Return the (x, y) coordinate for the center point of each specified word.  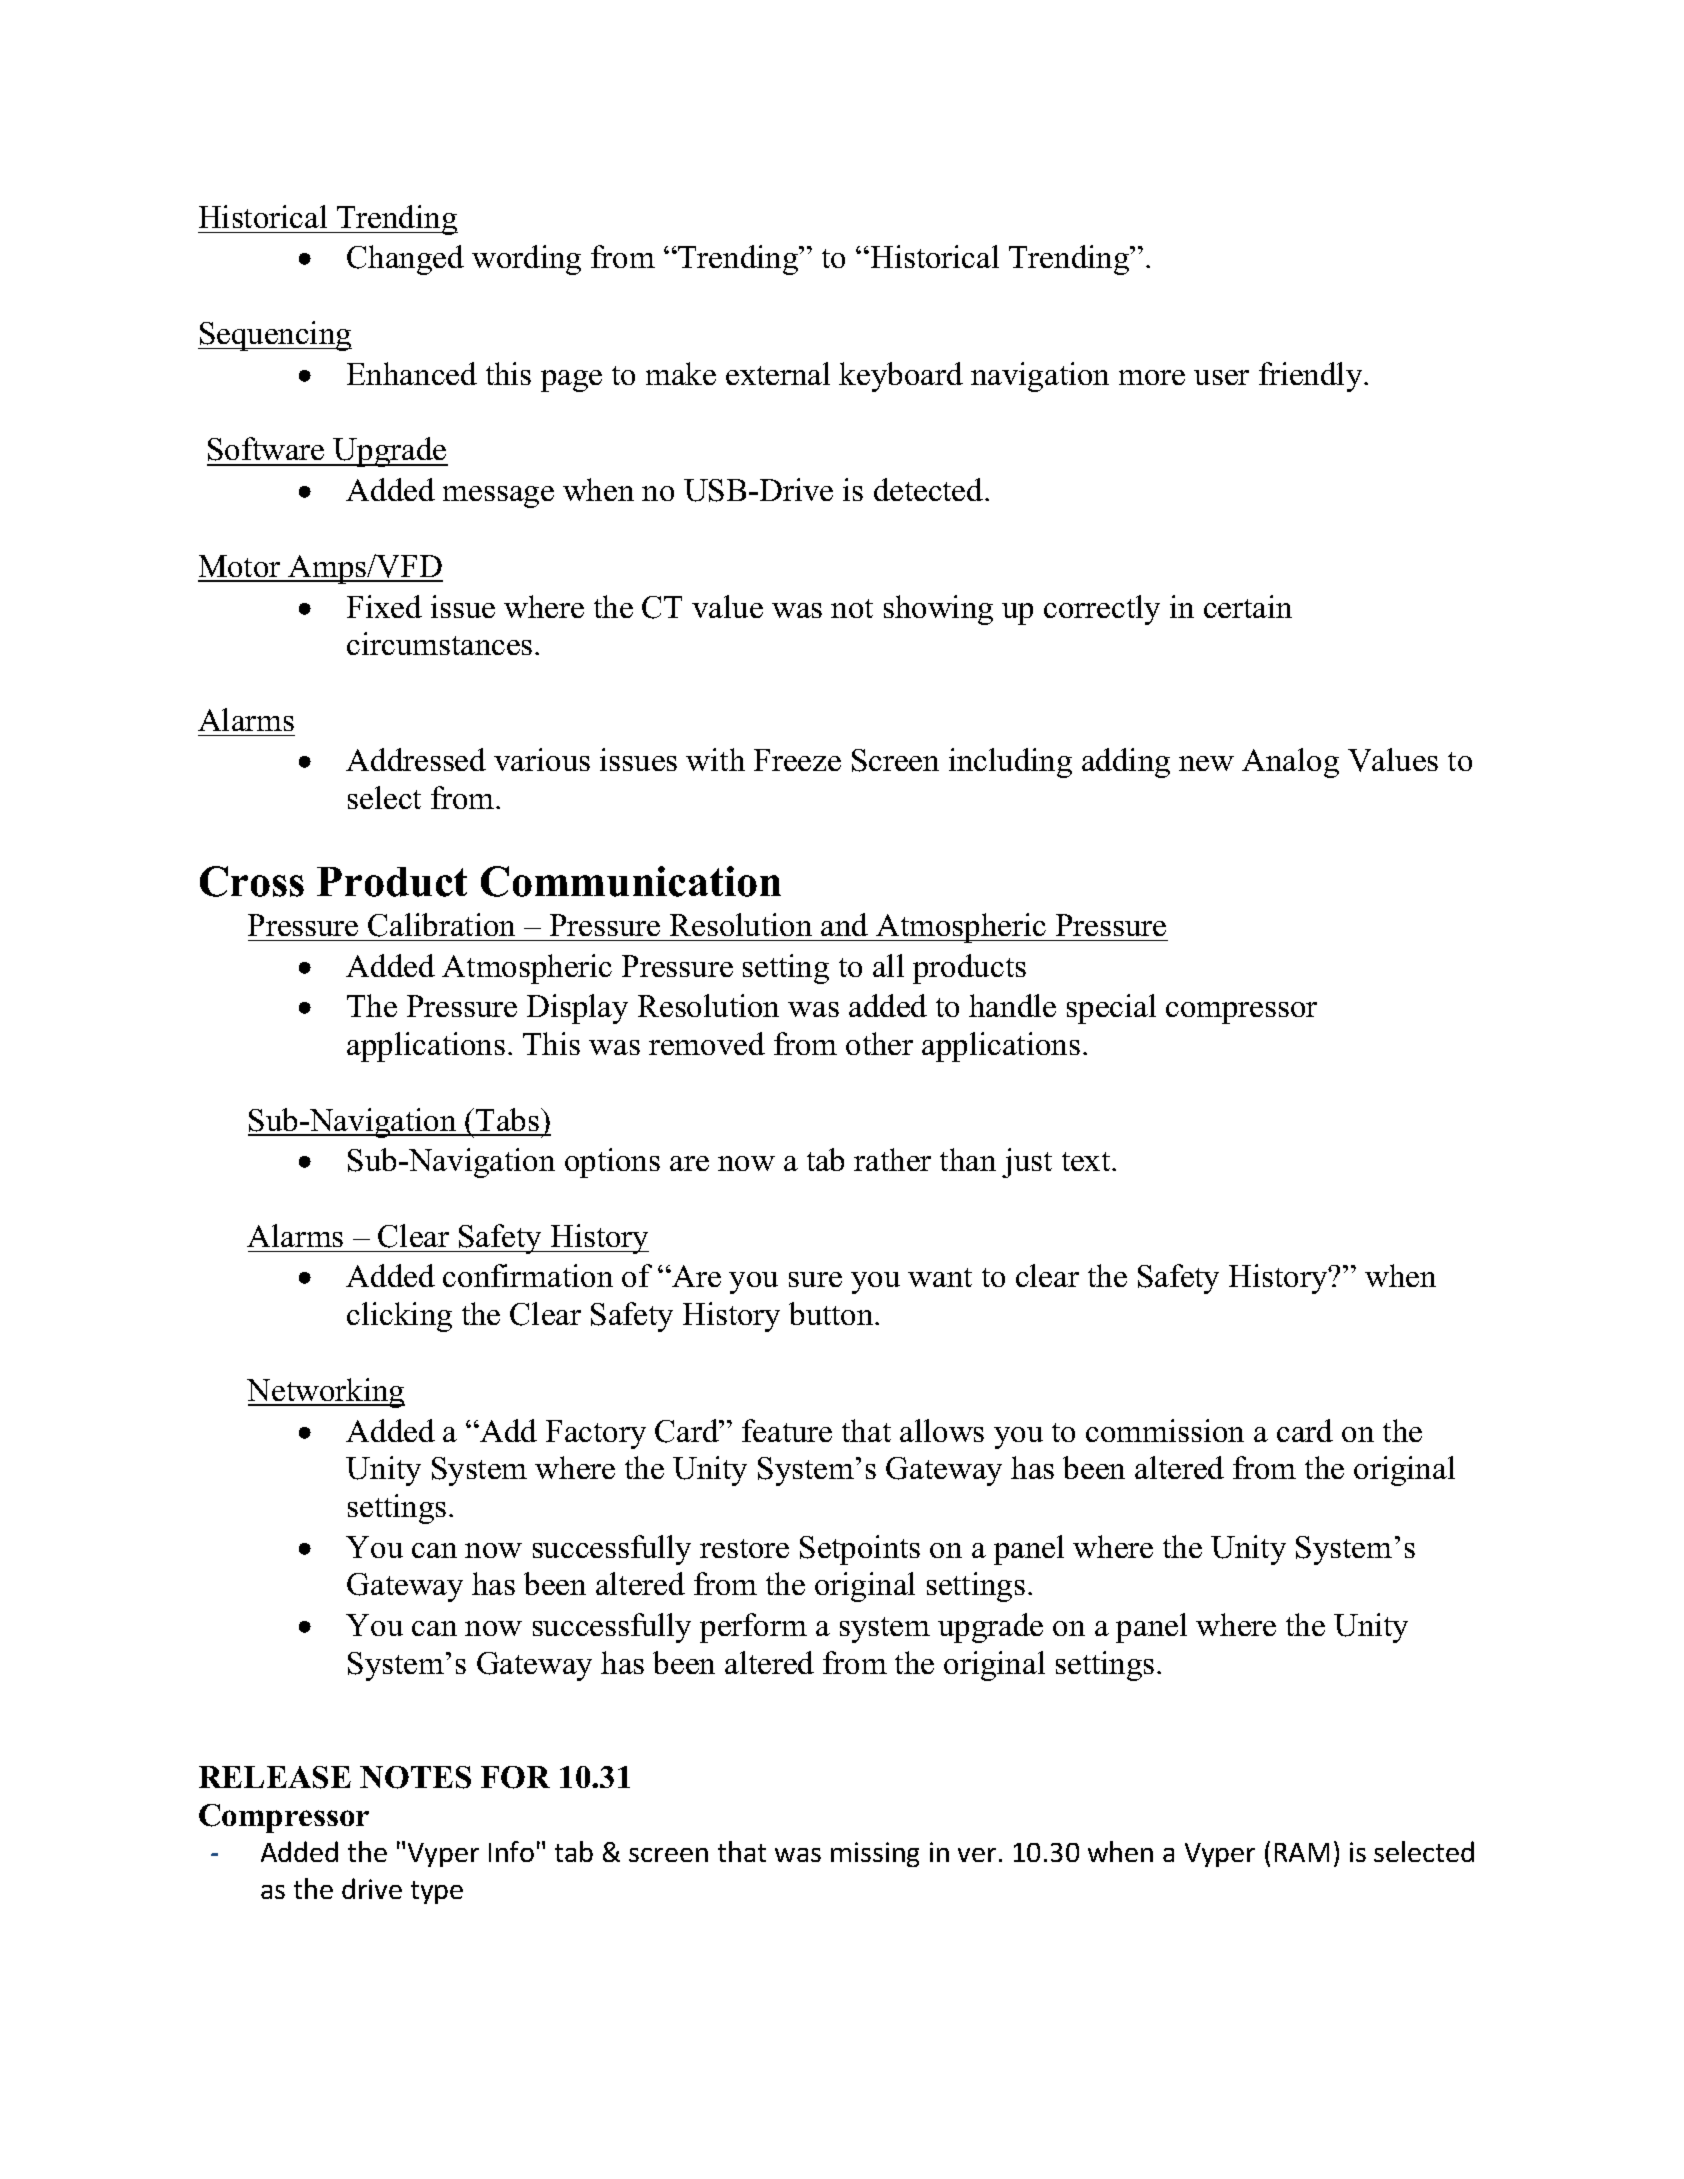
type (437, 1892)
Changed (405, 260)
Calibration (441, 925)
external (778, 373)
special (1111, 1009)
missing (875, 1854)
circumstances (439, 643)
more (1152, 377)
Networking (326, 1393)
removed (707, 1043)
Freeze (797, 760)
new (1206, 763)
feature (787, 1430)
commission (1165, 1430)
